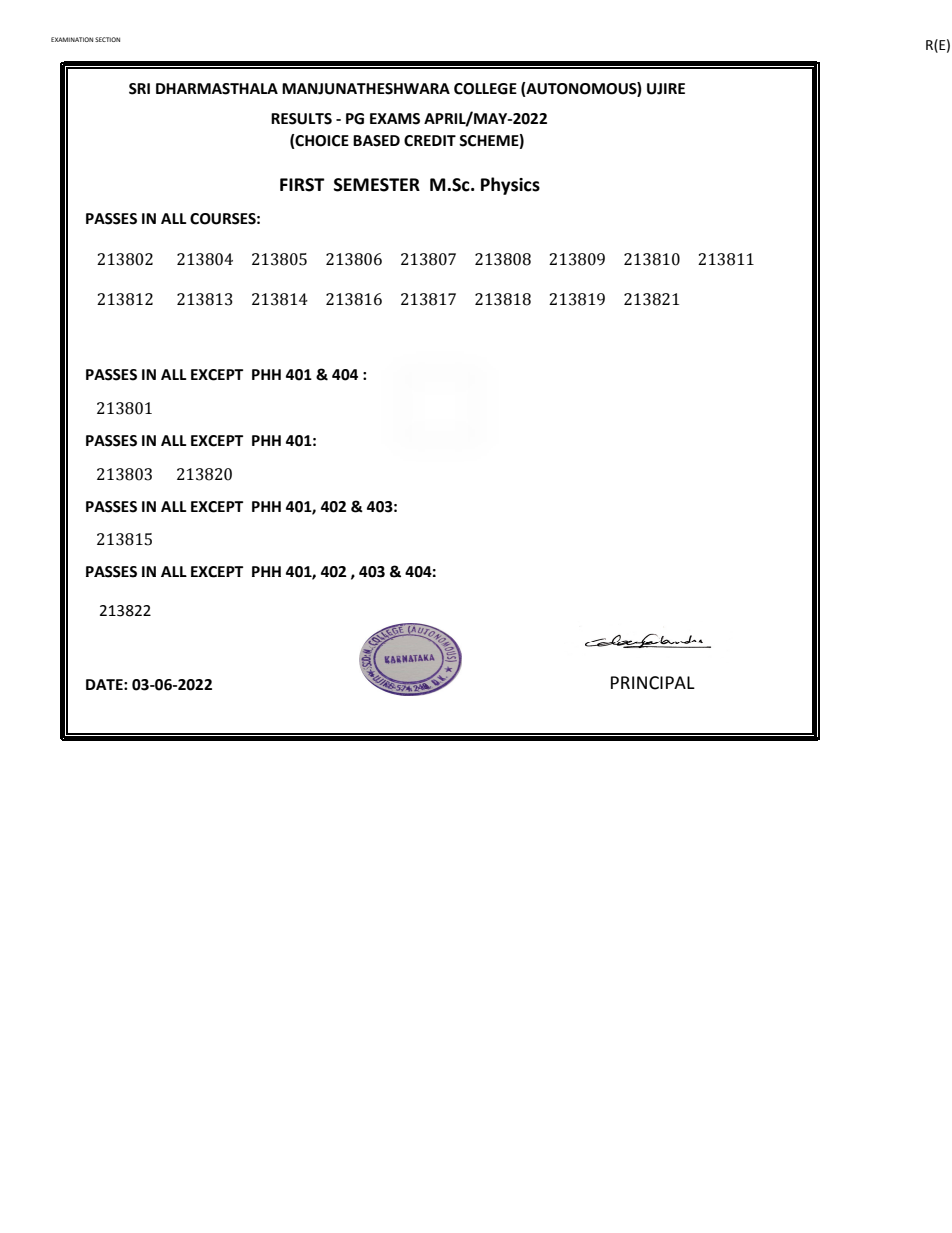 The height and width of the screenshot is (1233, 952). I want to click on EXAMS, so click(395, 119).
